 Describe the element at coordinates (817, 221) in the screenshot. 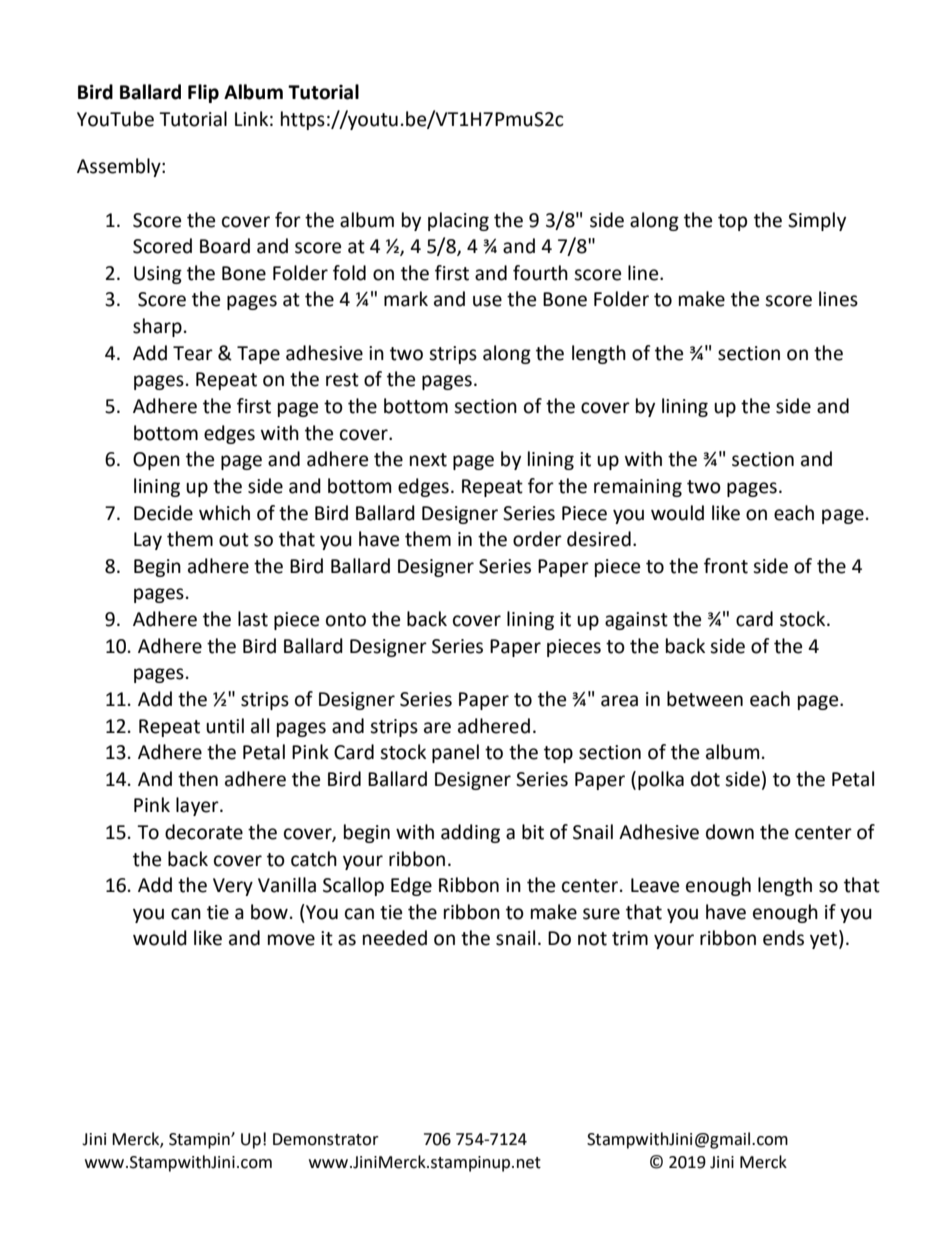

I see `Simply` at that location.
